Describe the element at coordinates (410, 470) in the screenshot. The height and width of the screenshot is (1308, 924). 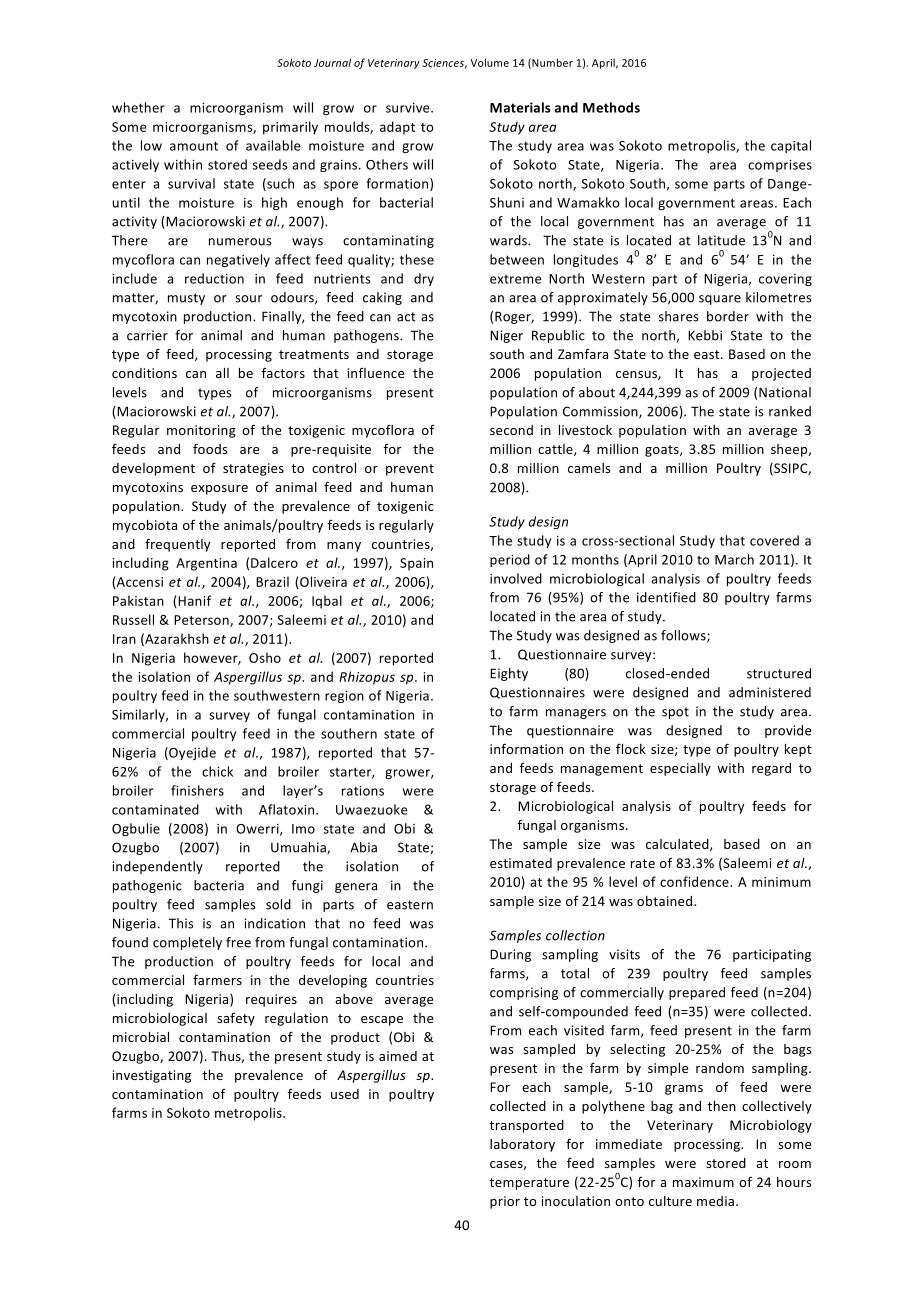
I see `prevent` at that location.
